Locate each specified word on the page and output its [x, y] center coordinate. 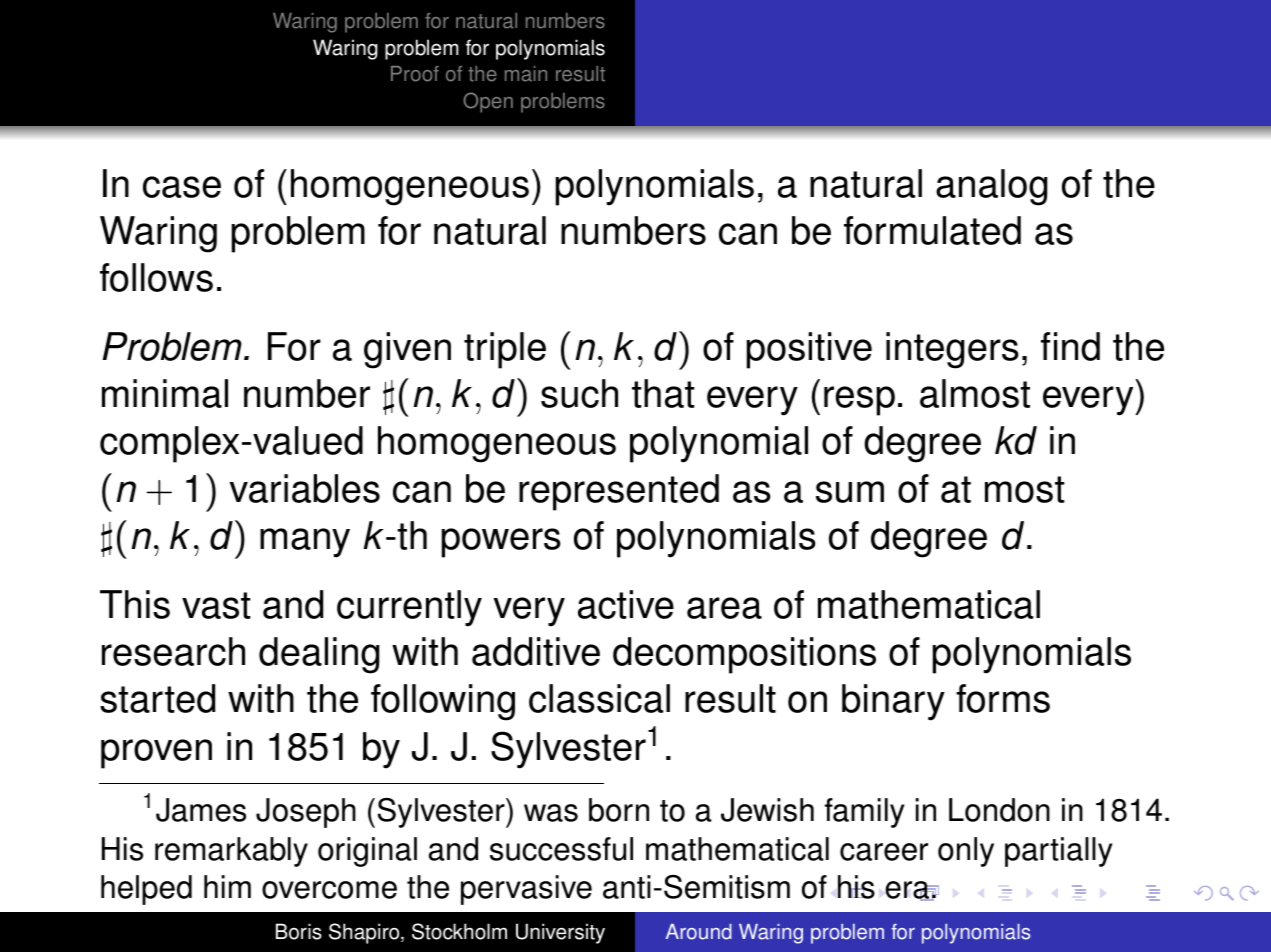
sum [850, 492]
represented [619, 492]
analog [991, 187]
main [526, 74]
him [227, 886]
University [560, 933]
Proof [415, 74]
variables [304, 488]
